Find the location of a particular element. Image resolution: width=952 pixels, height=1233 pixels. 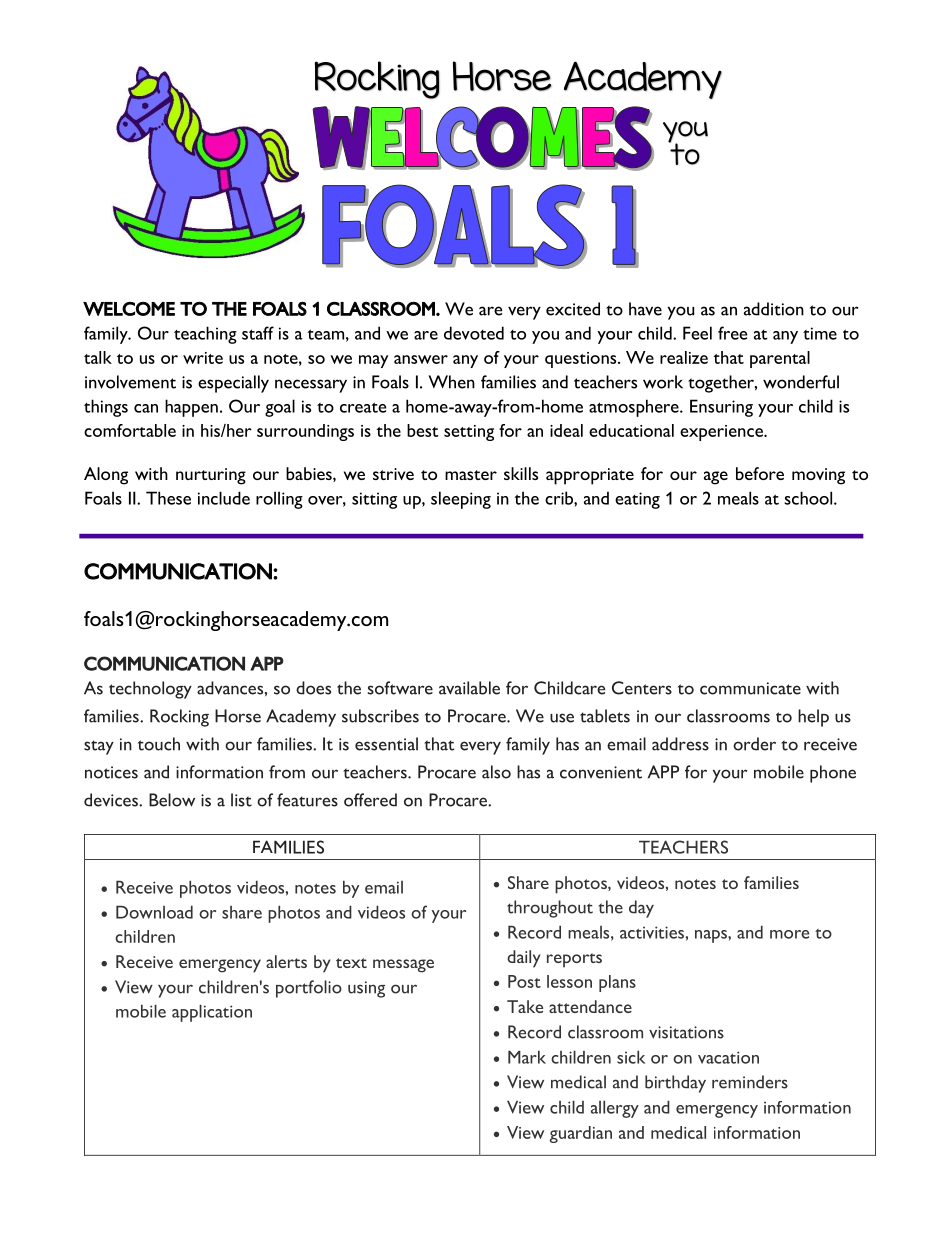

teaching is located at coordinates (205, 335).
